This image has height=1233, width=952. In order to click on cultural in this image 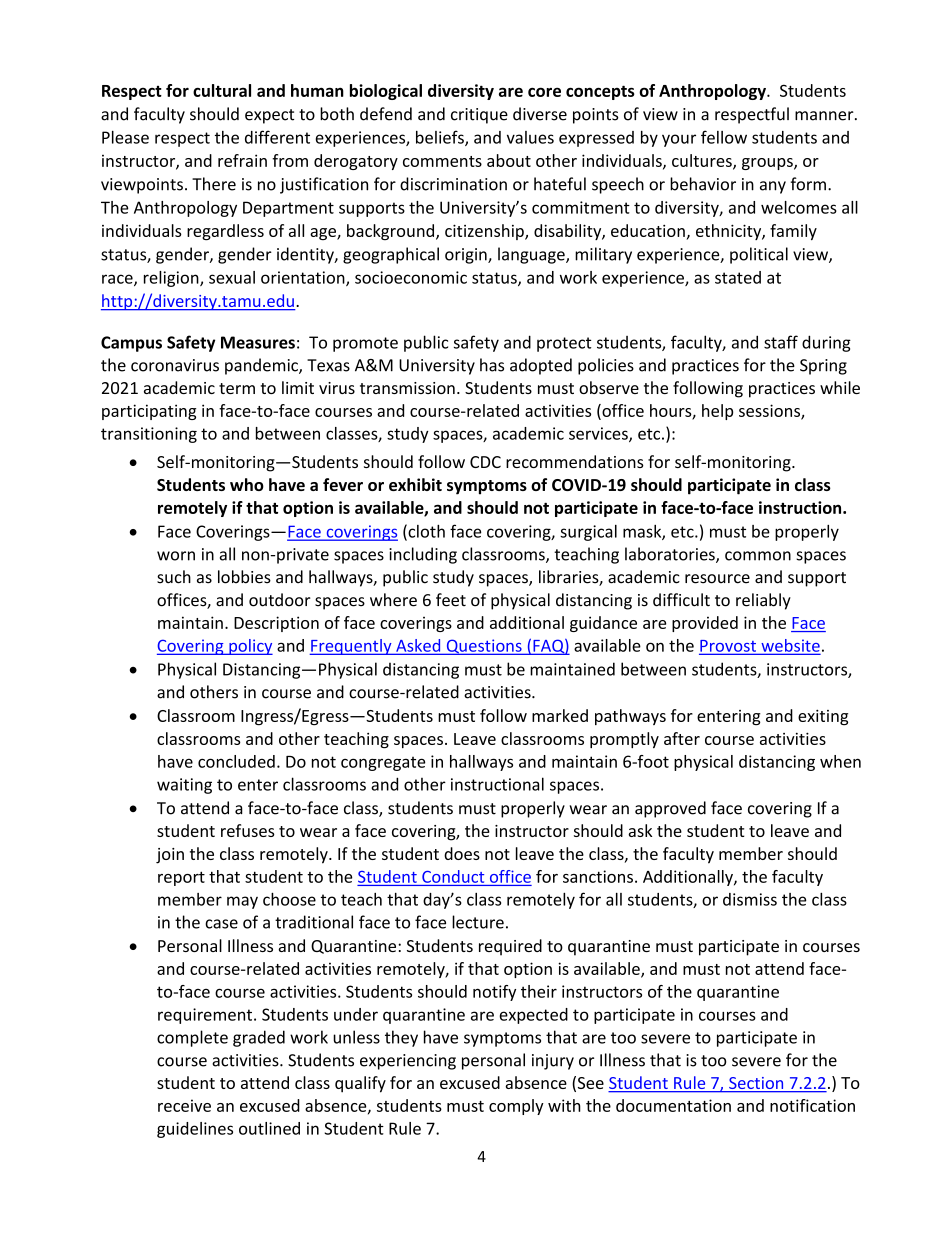, I will do `click(222, 90)`.
